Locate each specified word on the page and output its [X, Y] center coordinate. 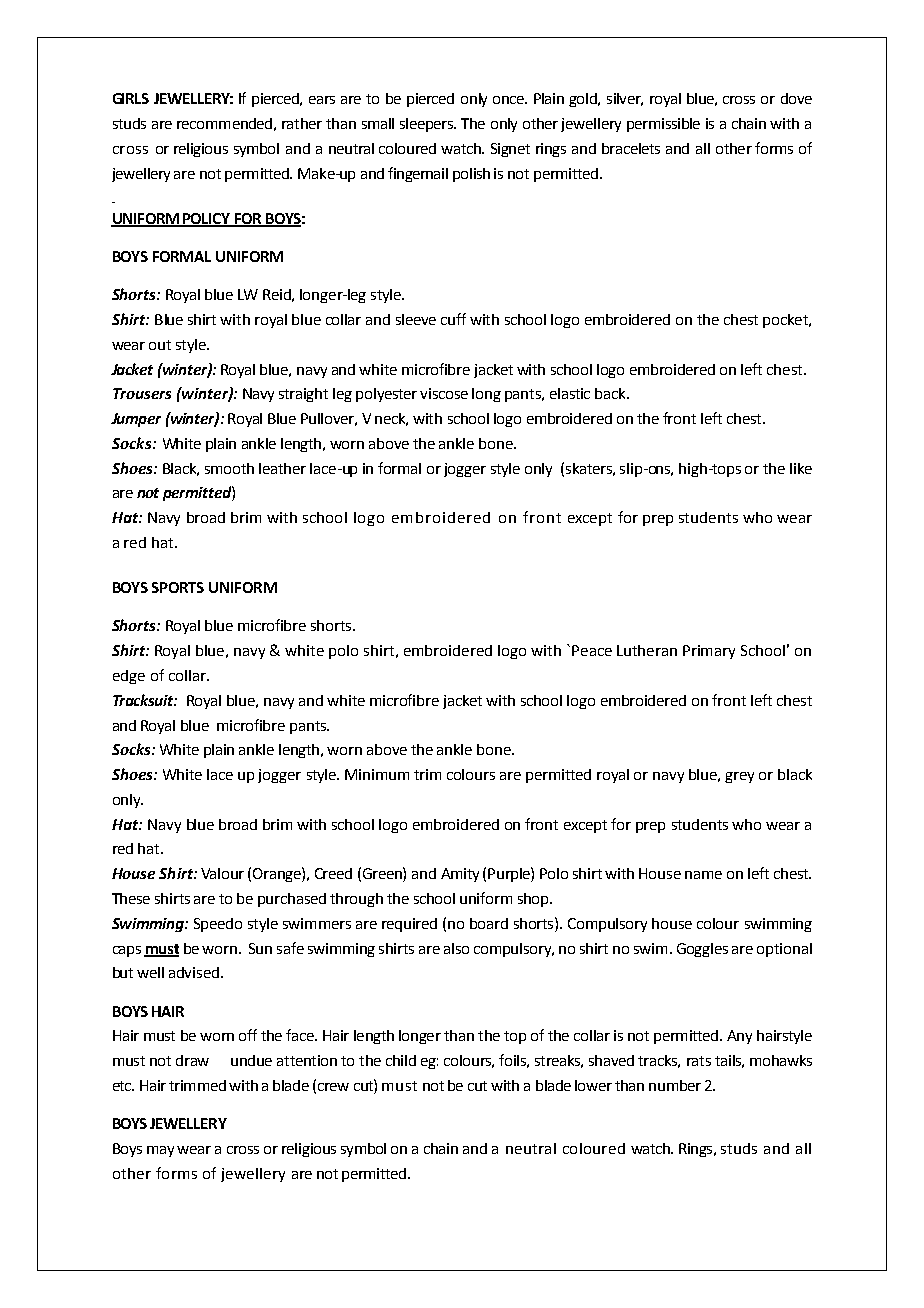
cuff [453, 319]
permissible [663, 125]
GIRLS [131, 98]
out [160, 345]
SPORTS [178, 587]
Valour [222, 873]
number [675, 1085]
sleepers [427, 125]
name [703, 875]
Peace [592, 650]
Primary [709, 652]
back [611, 393]
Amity [460, 875]
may [160, 1151]
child [401, 1060]
